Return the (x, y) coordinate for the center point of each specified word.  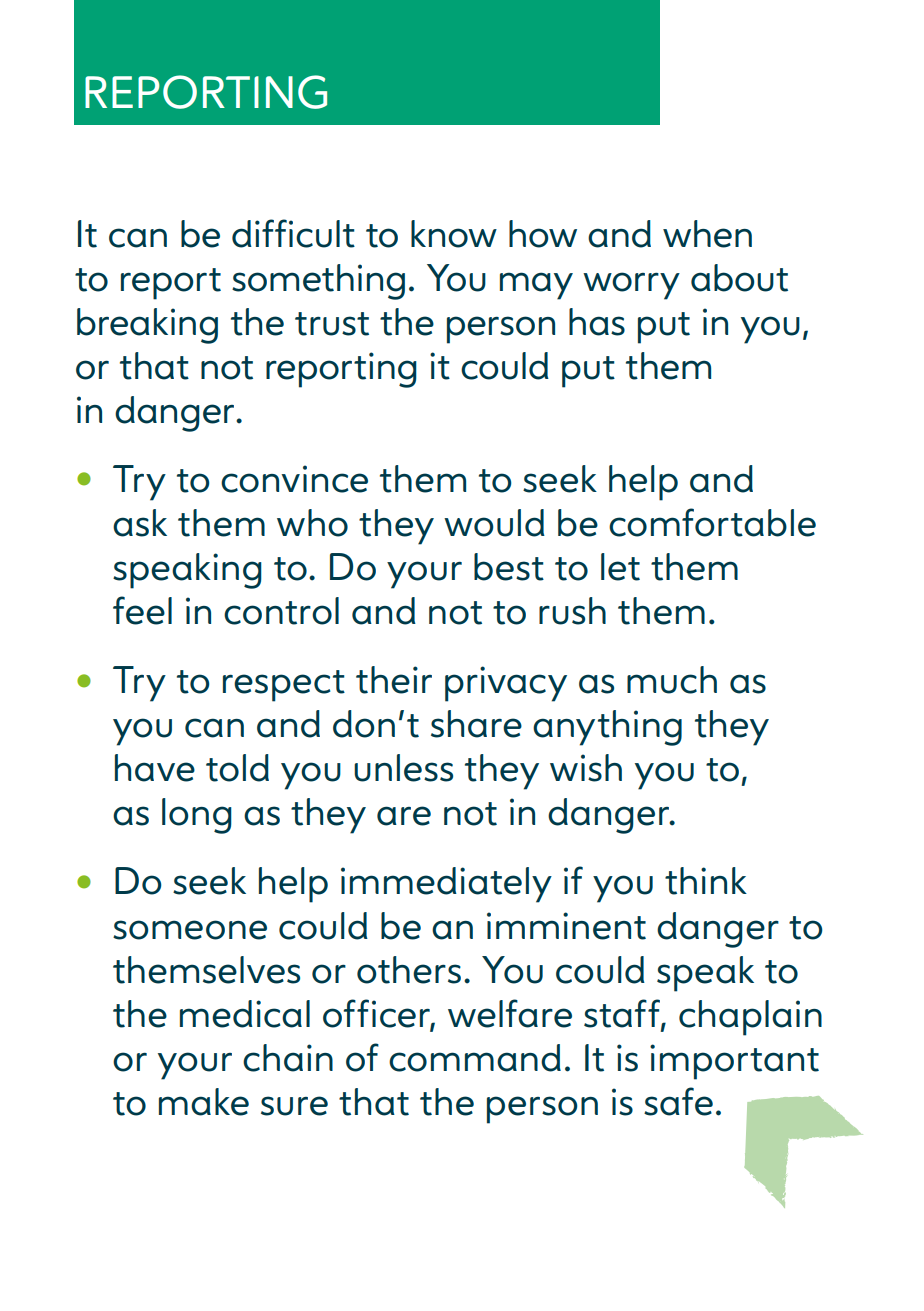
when (707, 234)
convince (294, 479)
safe (678, 1101)
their (394, 680)
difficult (293, 233)
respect (284, 686)
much (672, 680)
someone (190, 930)
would (494, 523)
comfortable (712, 522)
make (204, 1102)
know (454, 234)
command (475, 1058)
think (706, 881)
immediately (446, 885)
